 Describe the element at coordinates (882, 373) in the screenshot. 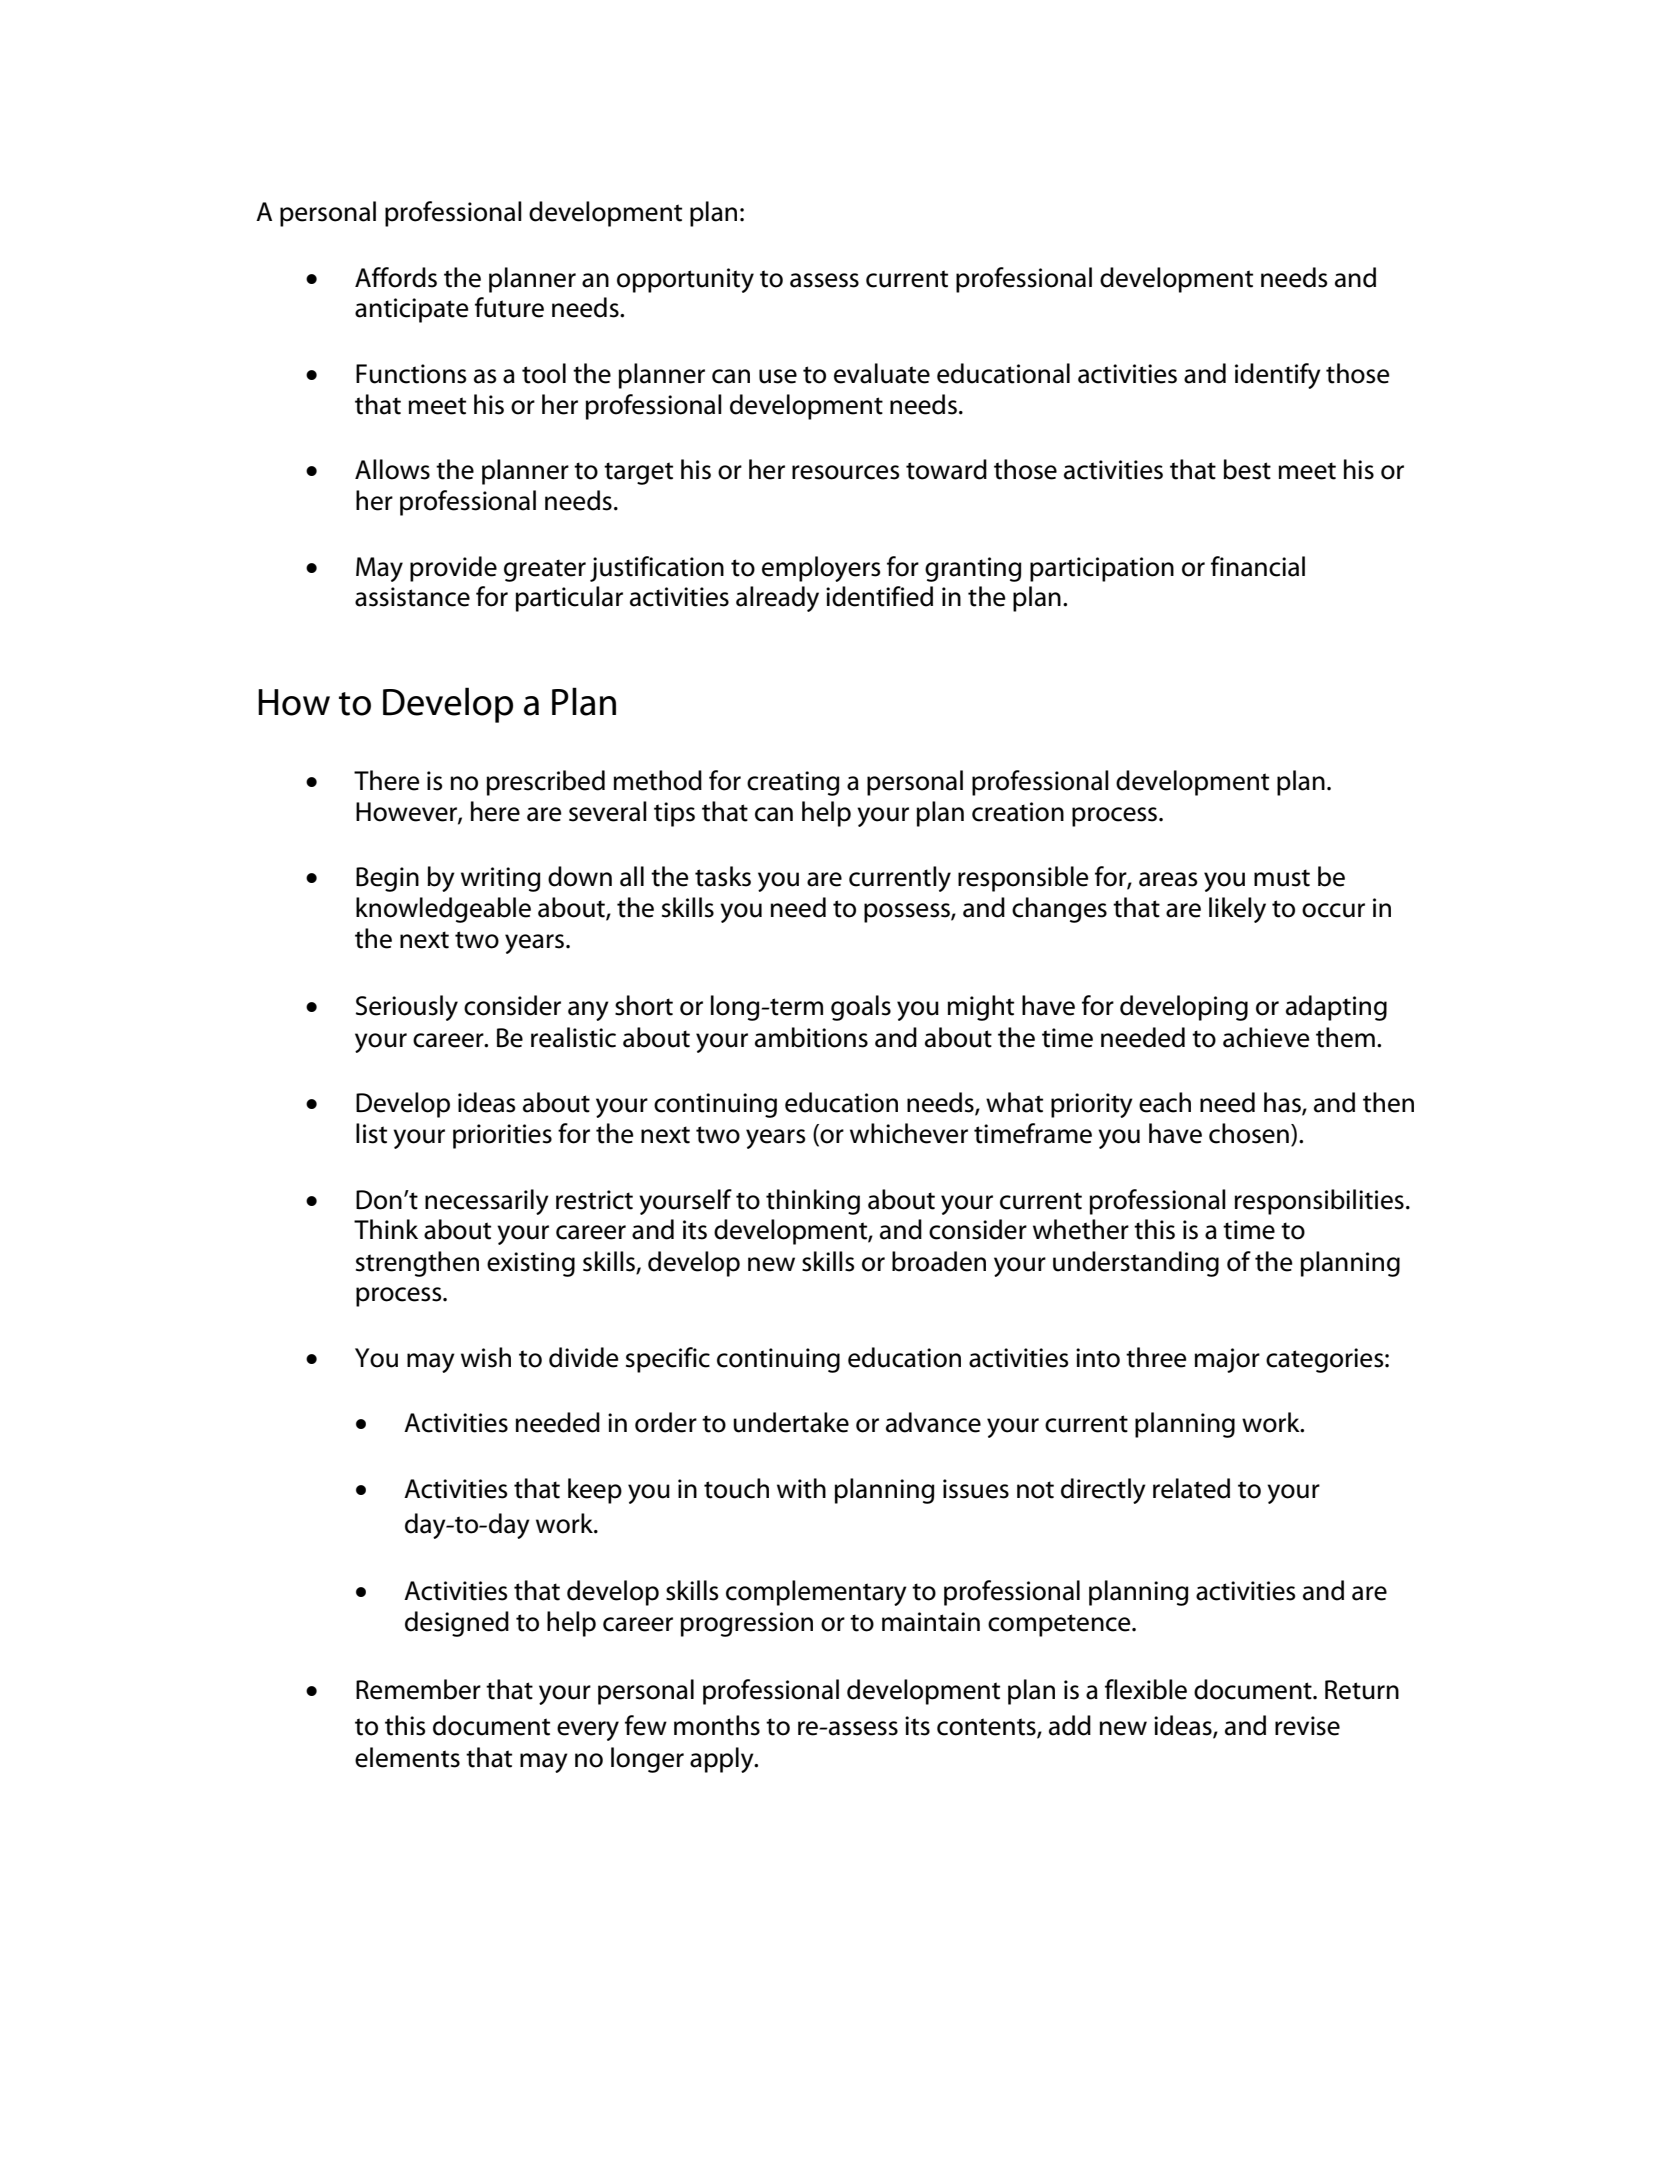

I see `evaluate` at that location.
